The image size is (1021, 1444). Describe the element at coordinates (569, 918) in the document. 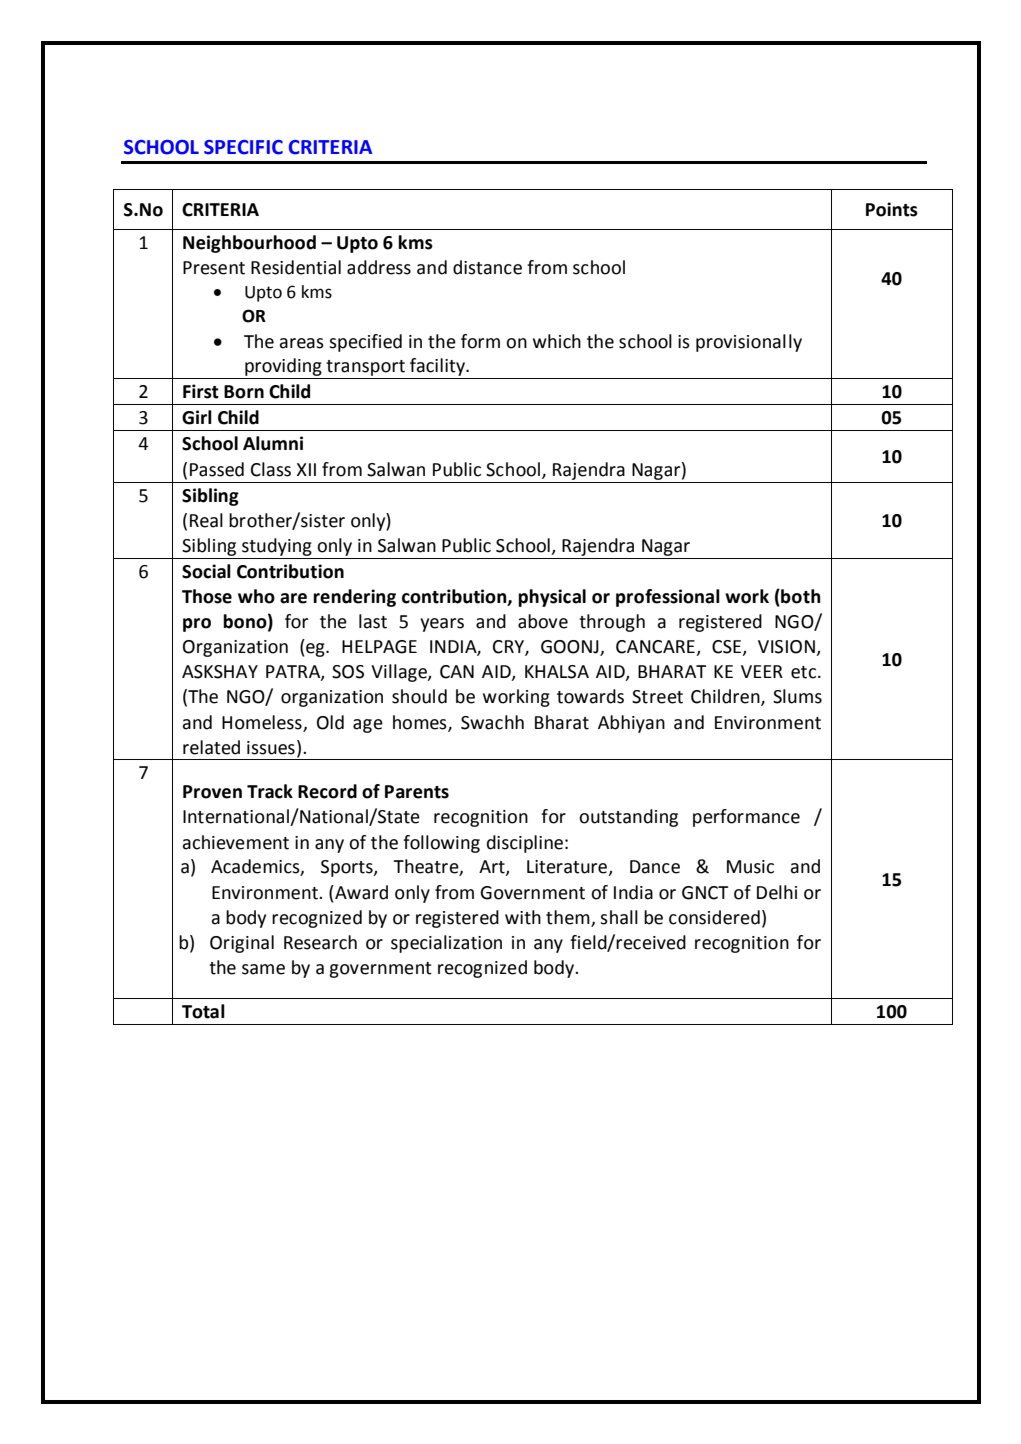

I see `them` at that location.
